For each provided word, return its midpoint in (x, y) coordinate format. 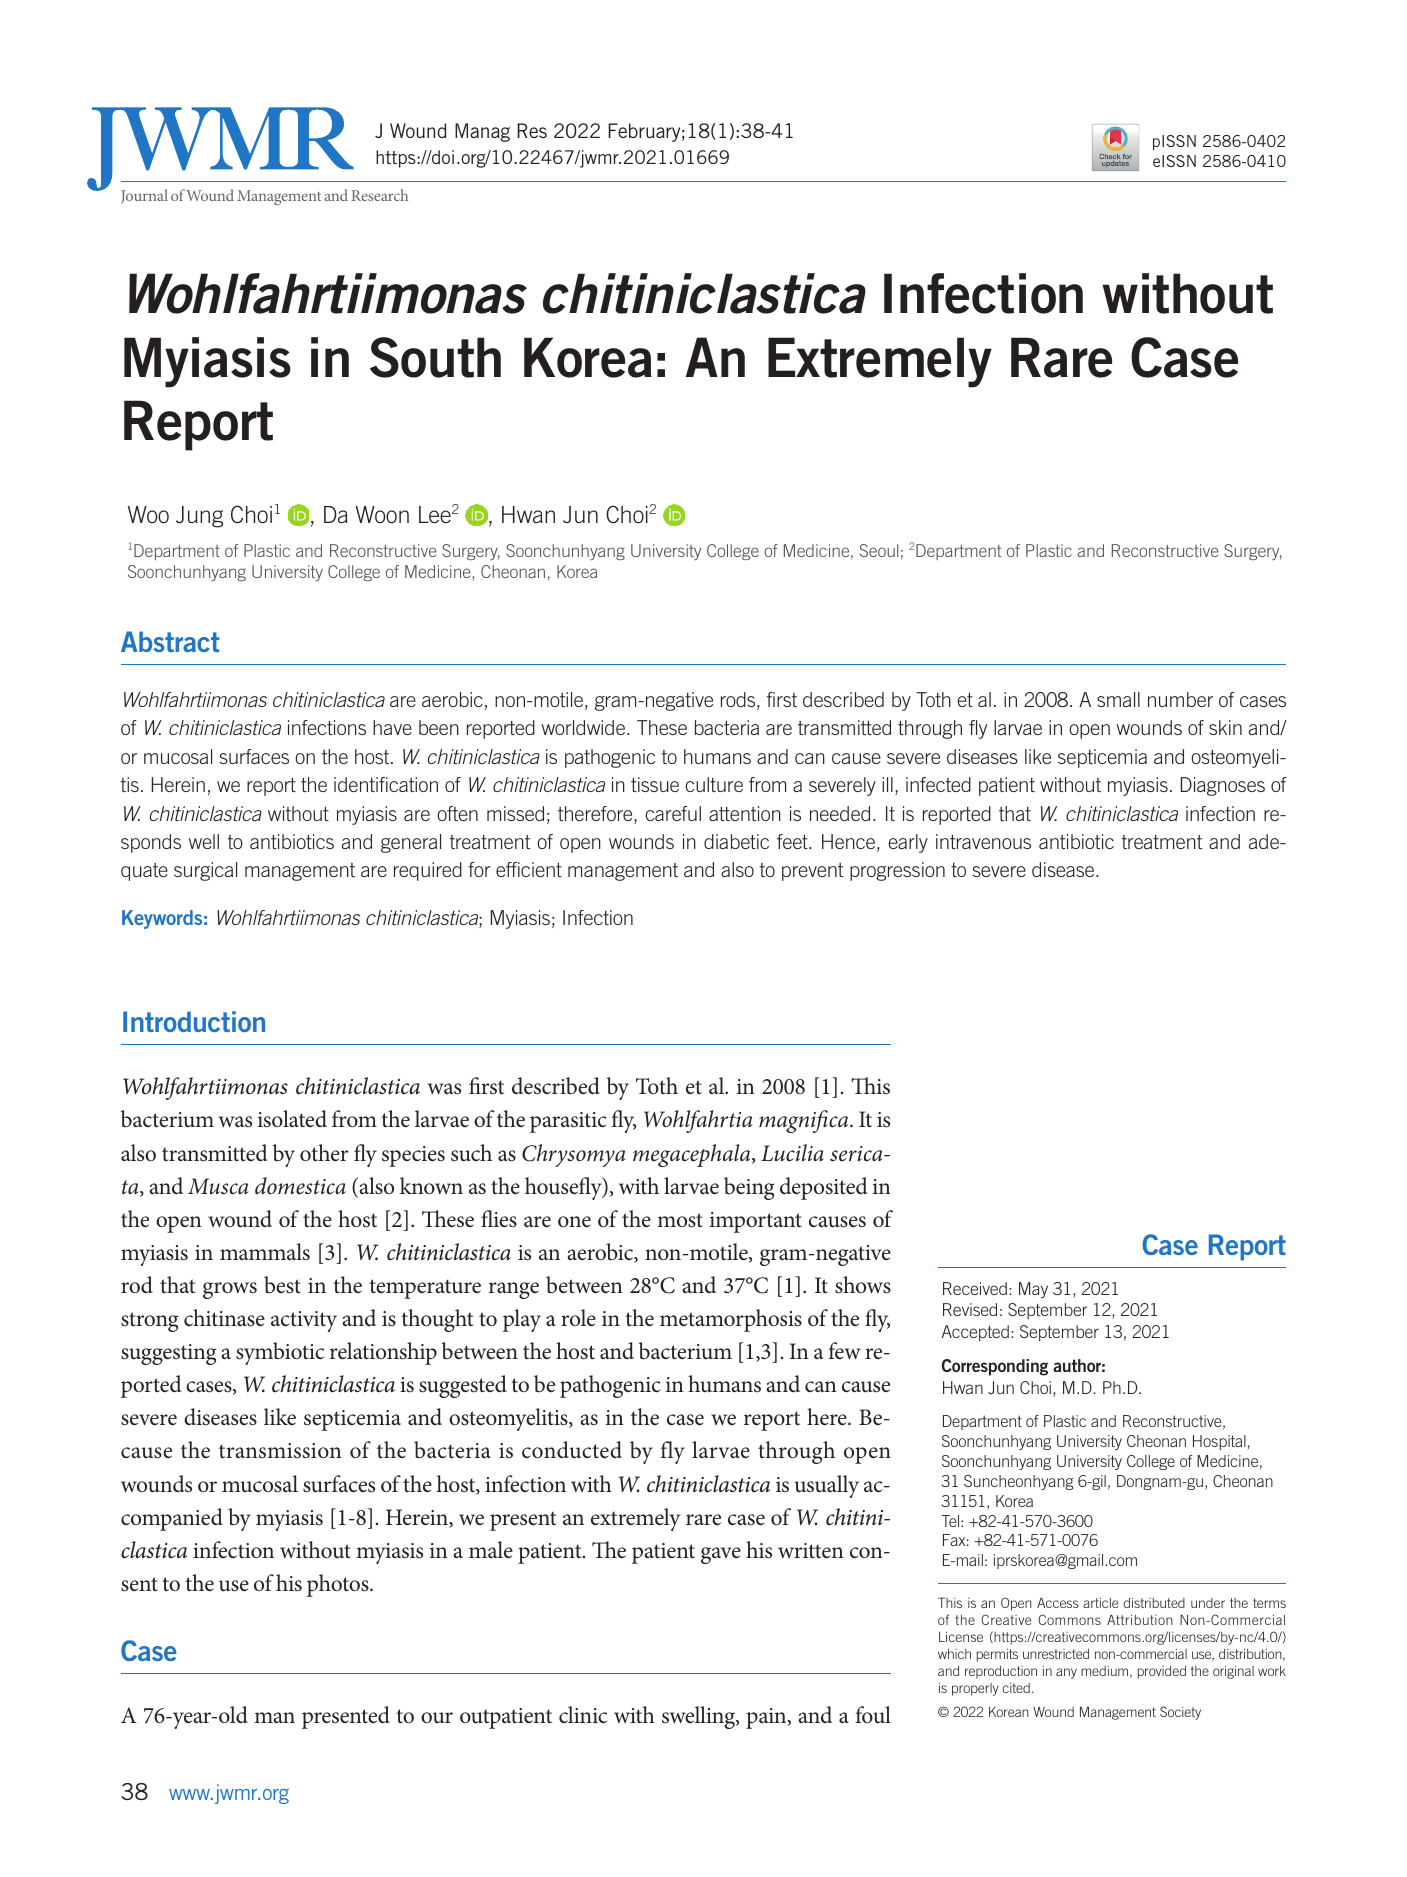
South (435, 357)
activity (304, 1321)
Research (379, 195)
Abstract (170, 641)
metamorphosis (731, 1320)
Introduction (194, 1021)
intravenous (983, 841)
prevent (812, 872)
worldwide (585, 727)
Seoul (879, 550)
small (1118, 699)
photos (339, 1585)
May (1033, 1290)
